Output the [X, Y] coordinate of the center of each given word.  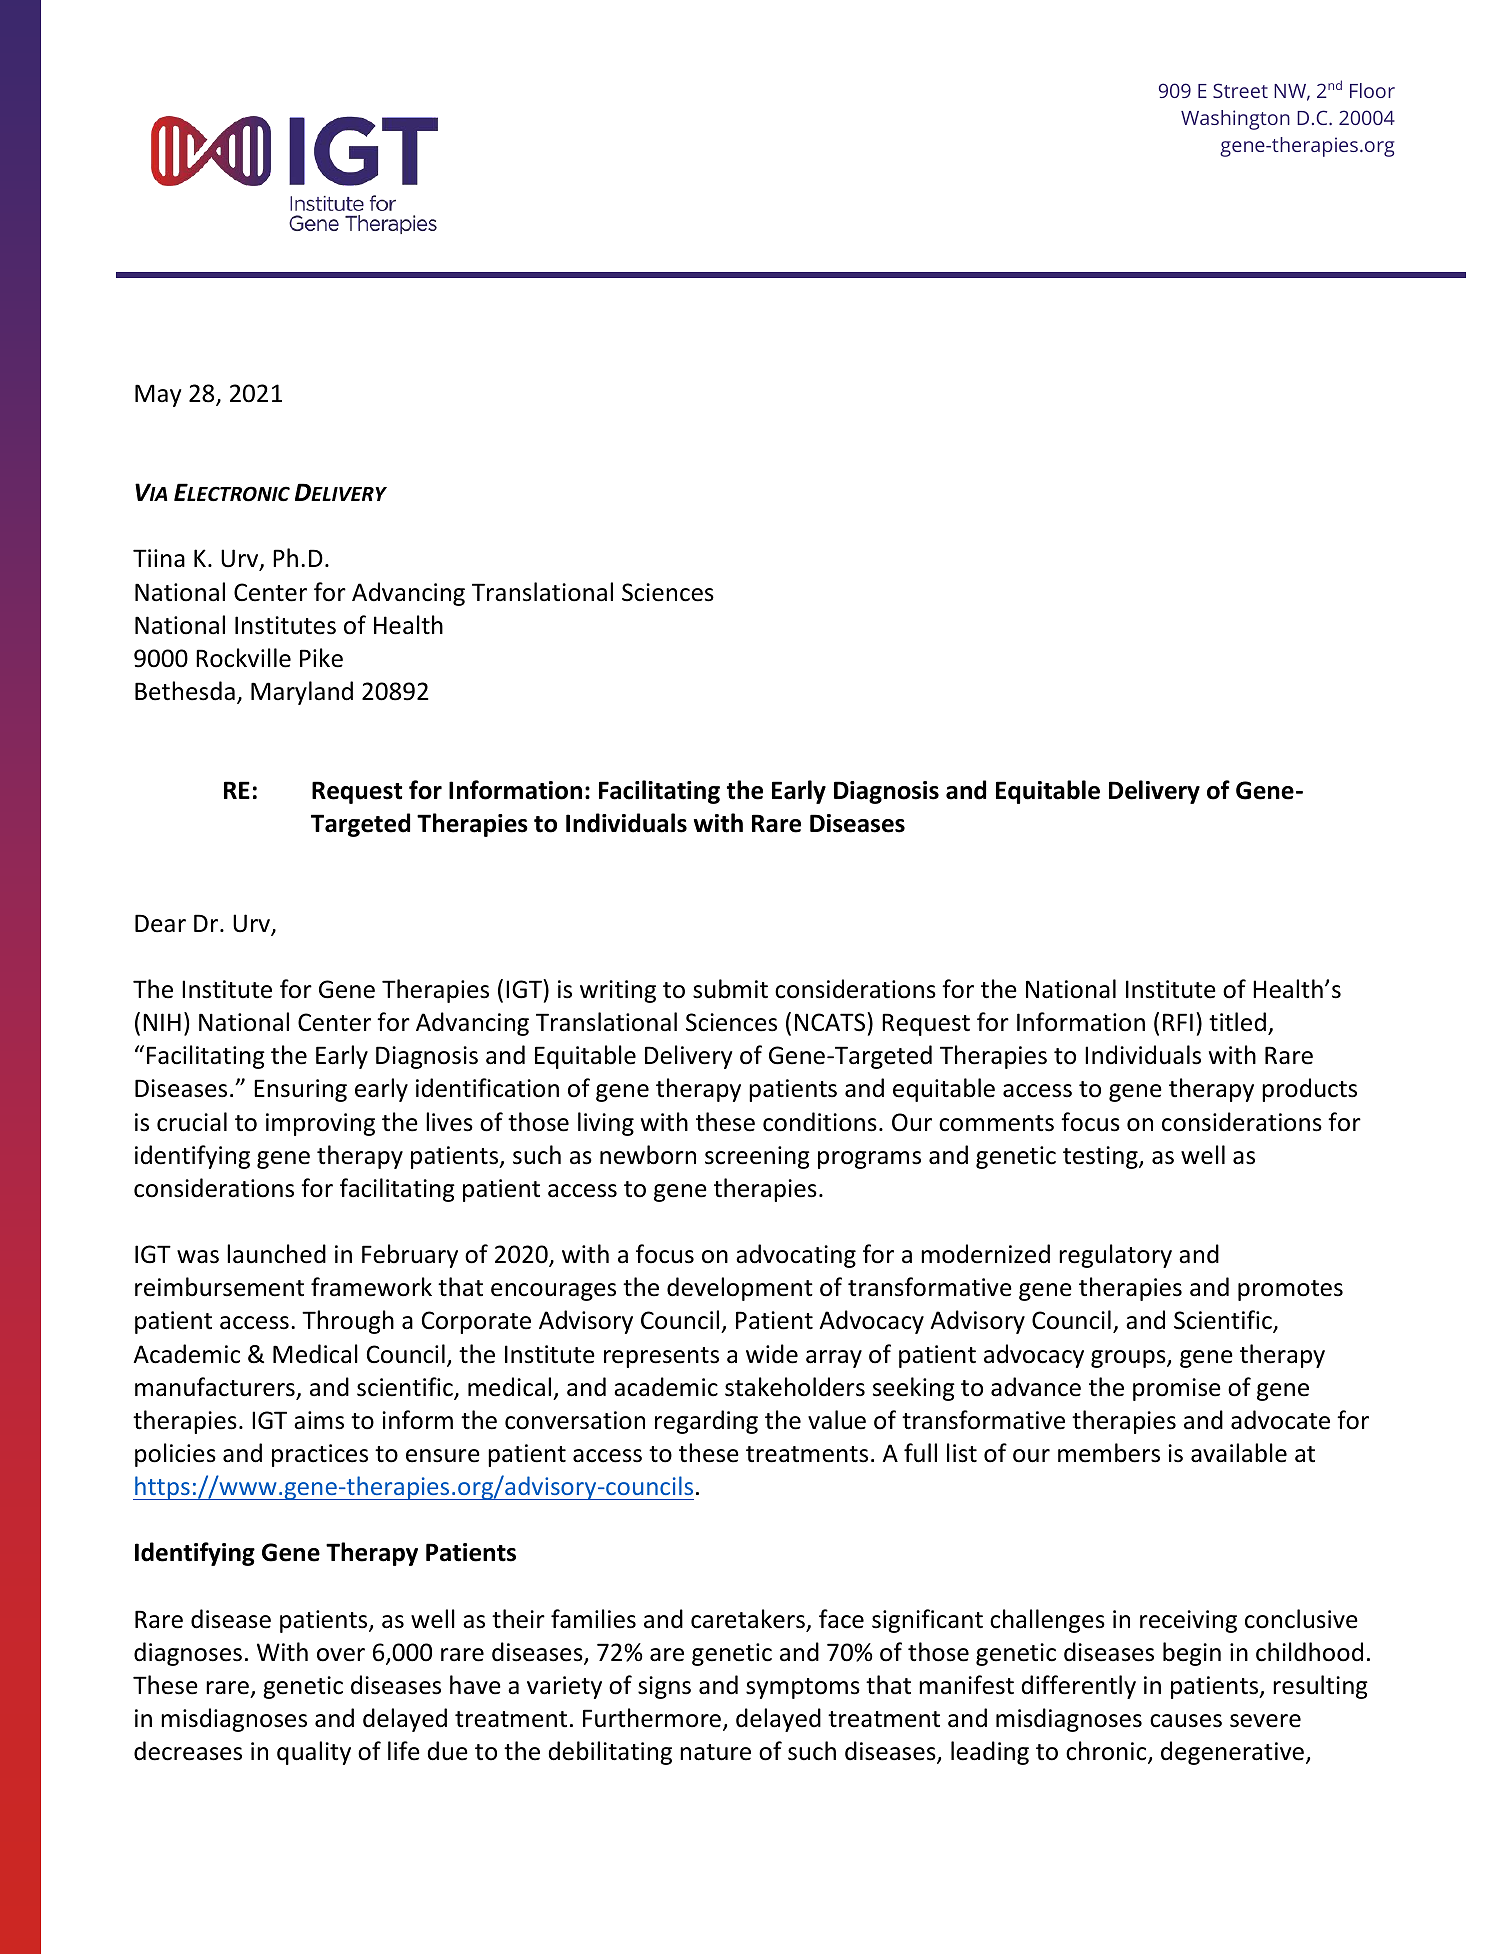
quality [314, 1753]
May [158, 395]
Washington [1235, 120]
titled [1237, 1022]
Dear [160, 923]
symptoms [803, 1688]
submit [730, 989]
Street [1240, 90]
